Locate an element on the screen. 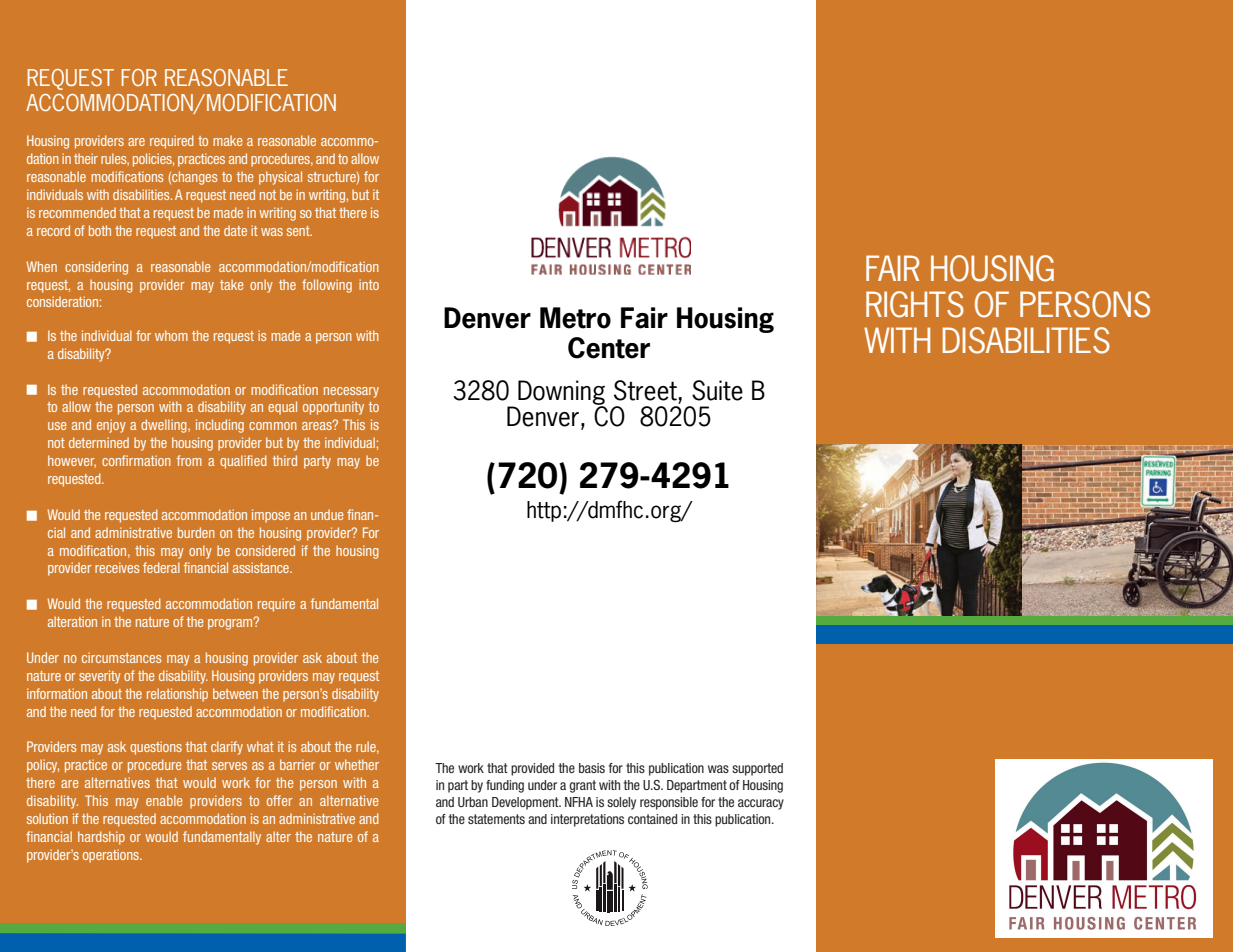  between is located at coordinates (235, 693).
